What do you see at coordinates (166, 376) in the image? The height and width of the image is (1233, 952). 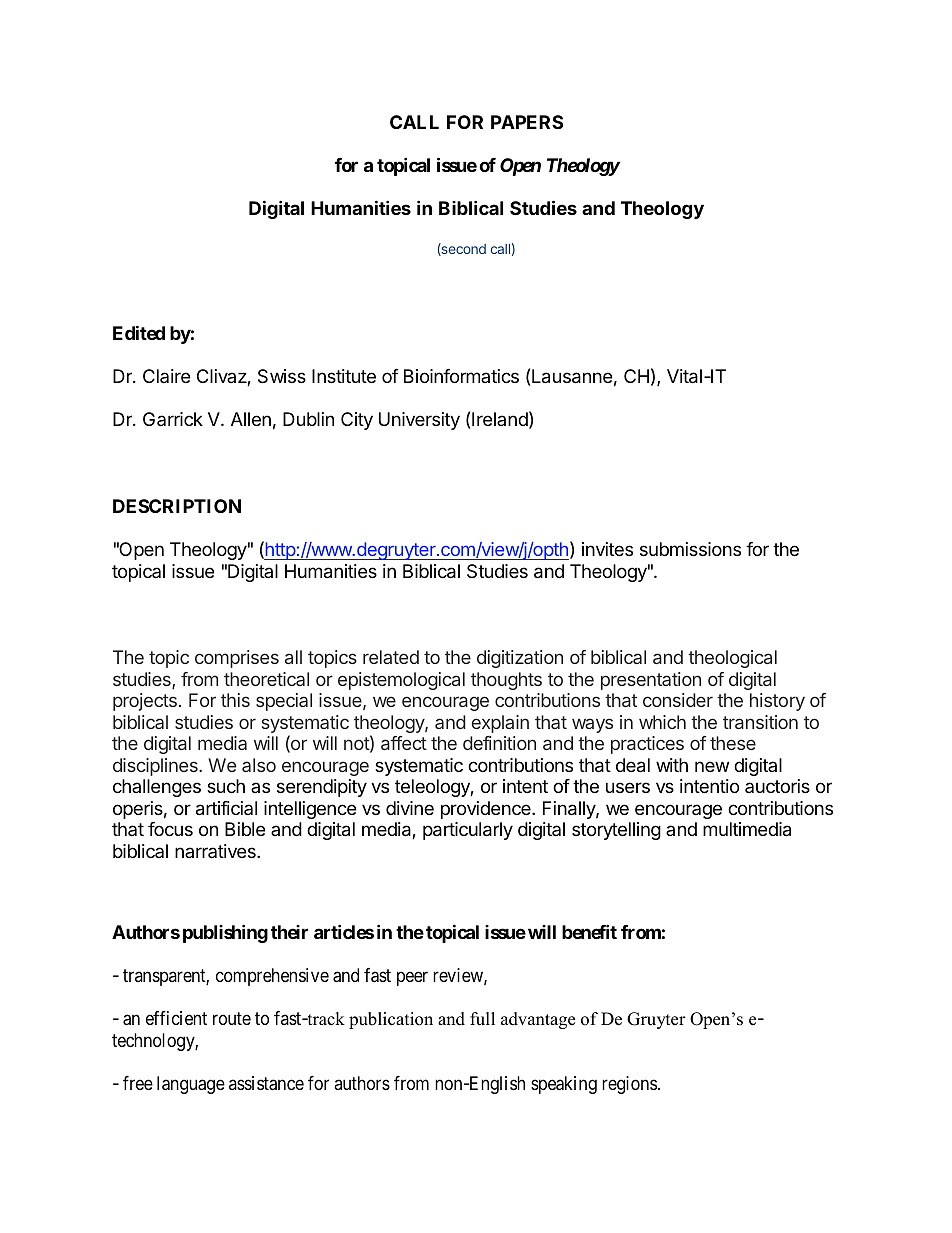 I see `Claire` at bounding box center [166, 376].
